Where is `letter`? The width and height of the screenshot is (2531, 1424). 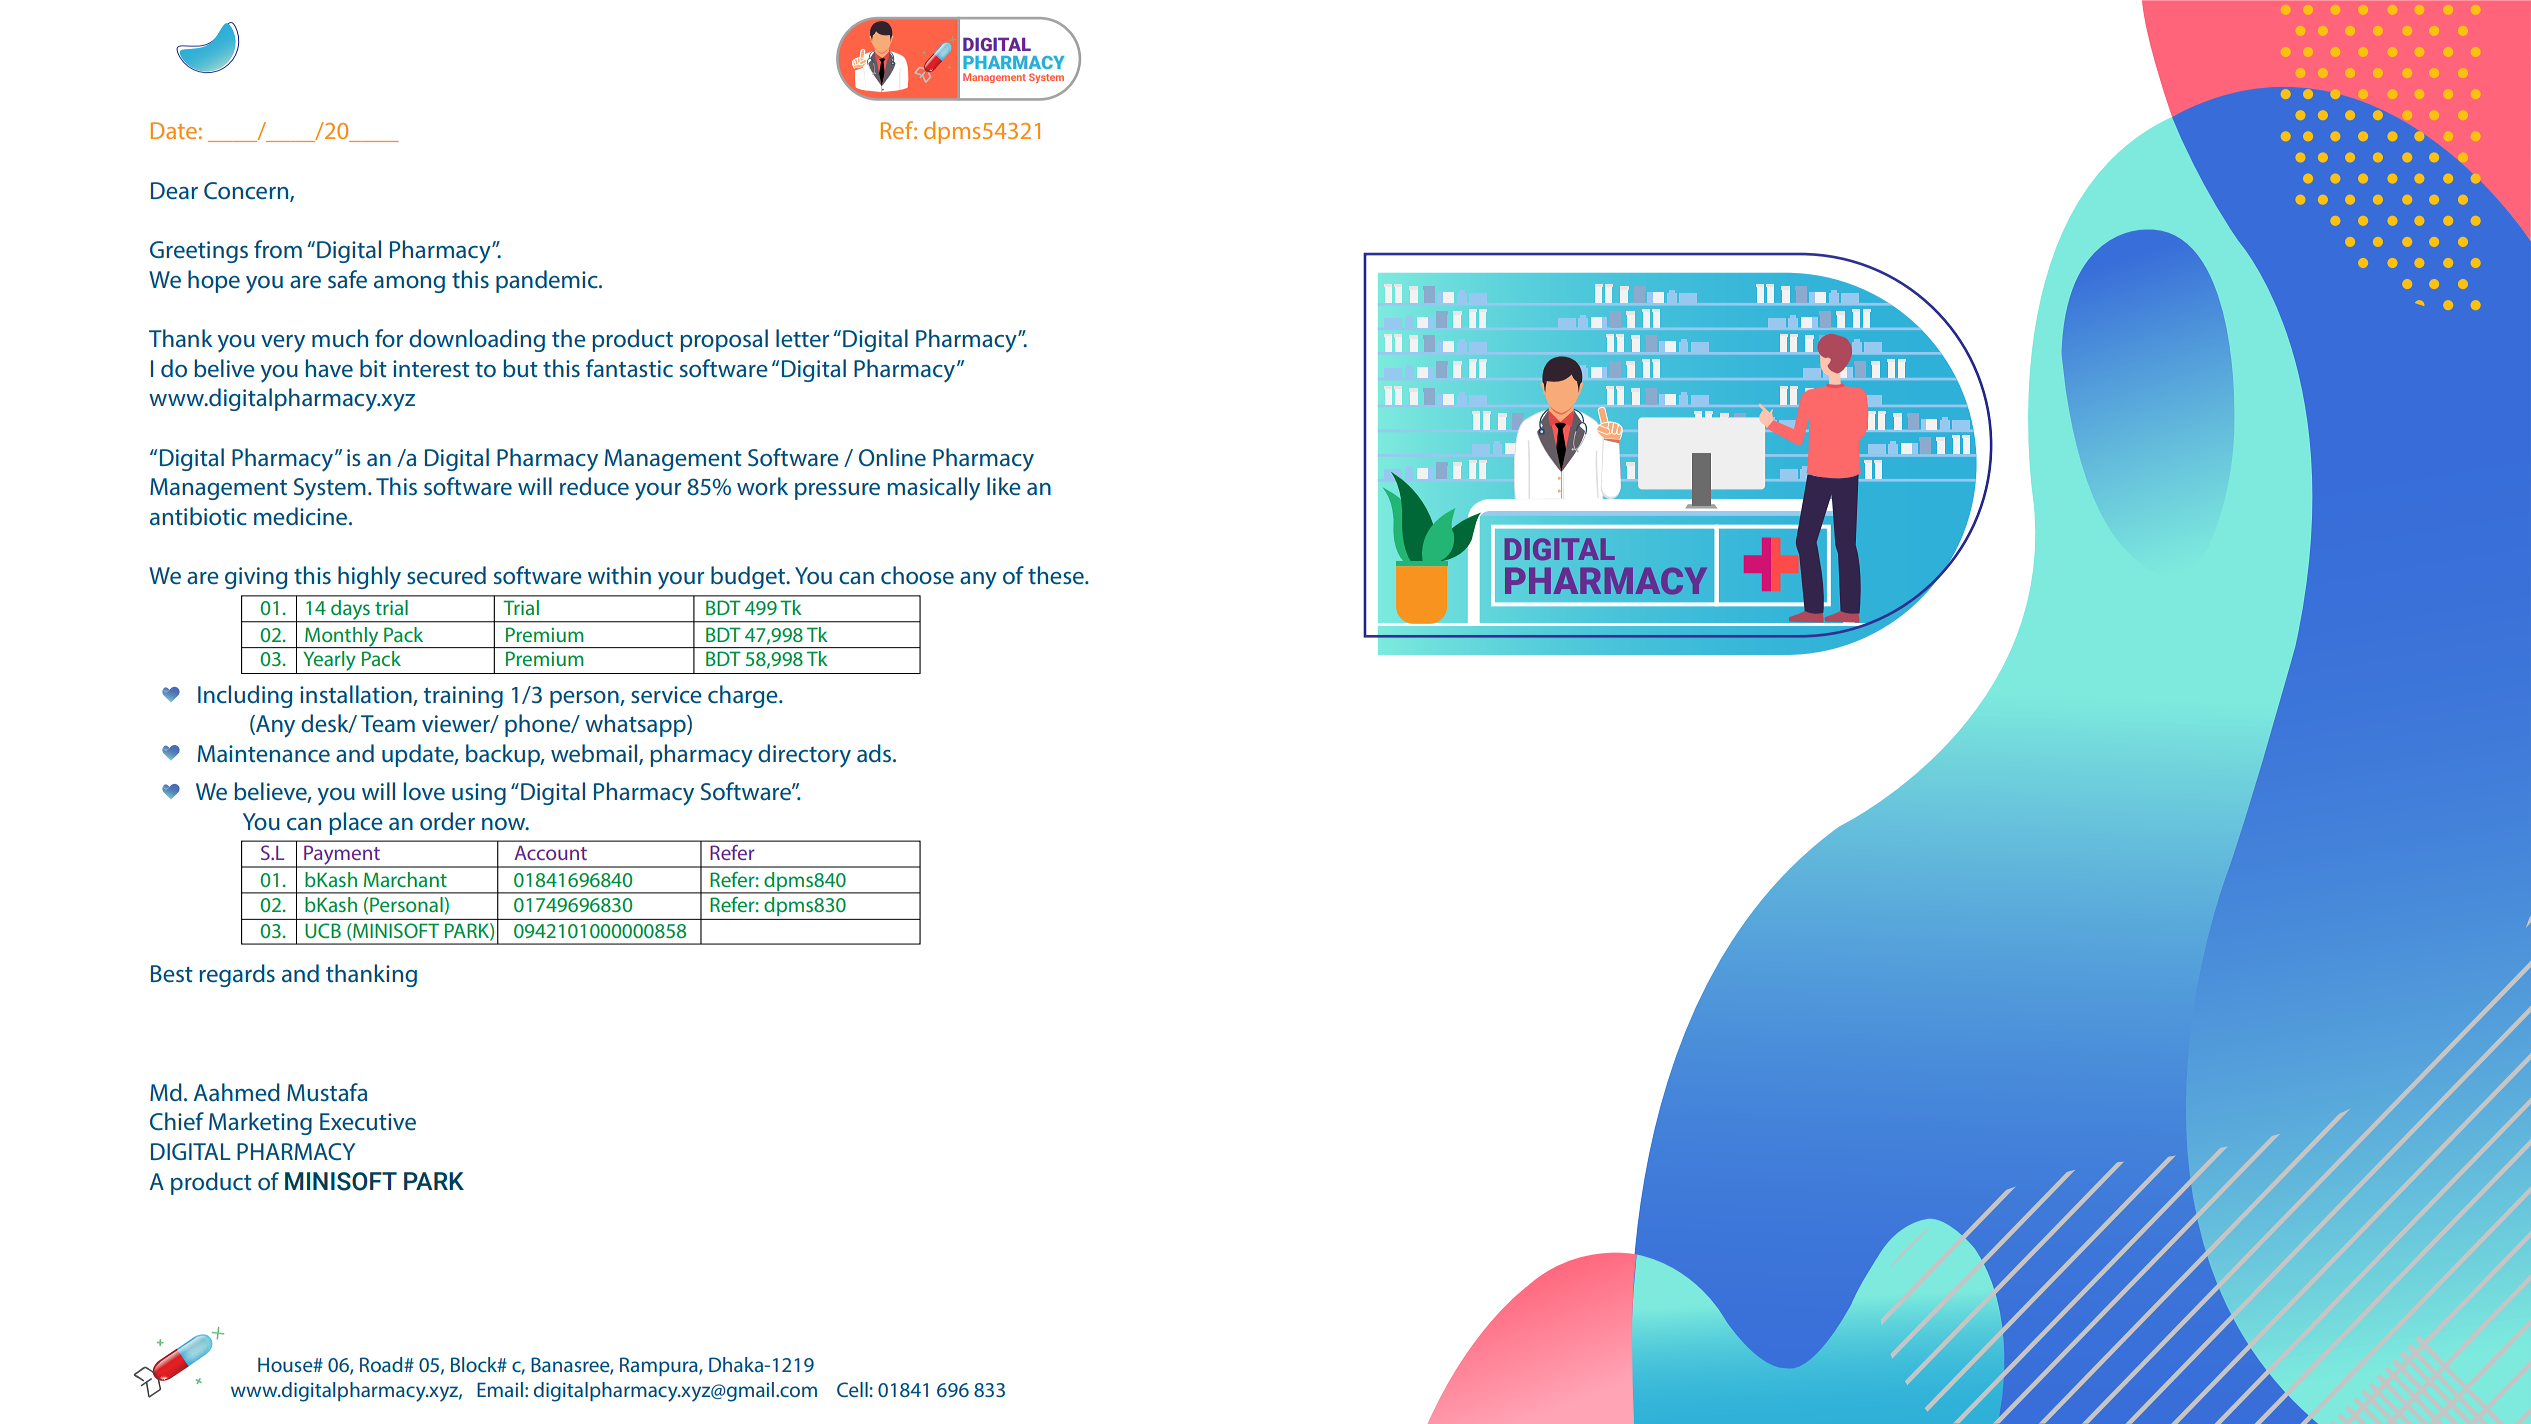
letter is located at coordinates (802, 338).
